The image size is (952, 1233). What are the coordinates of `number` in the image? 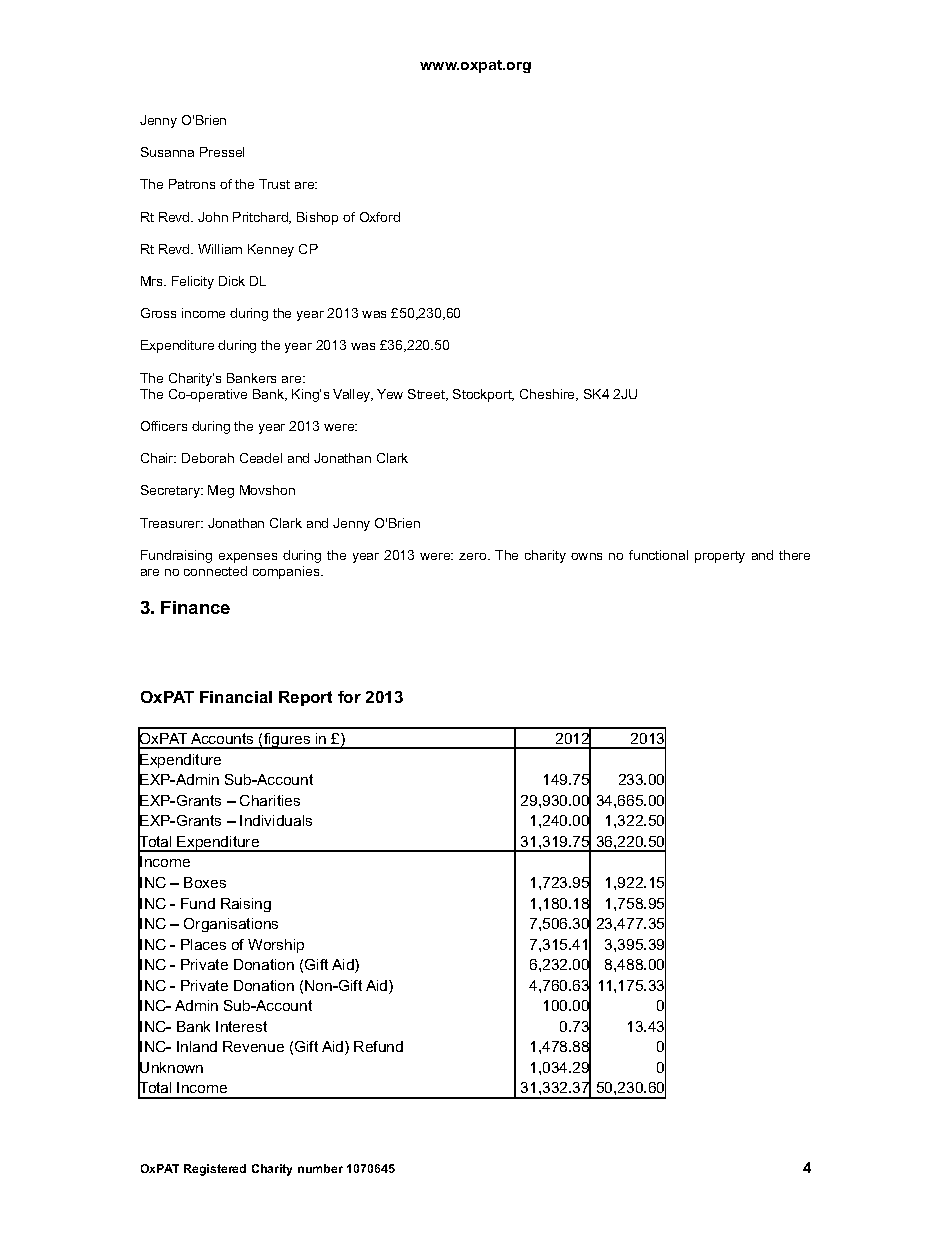 It's located at (320, 1168).
